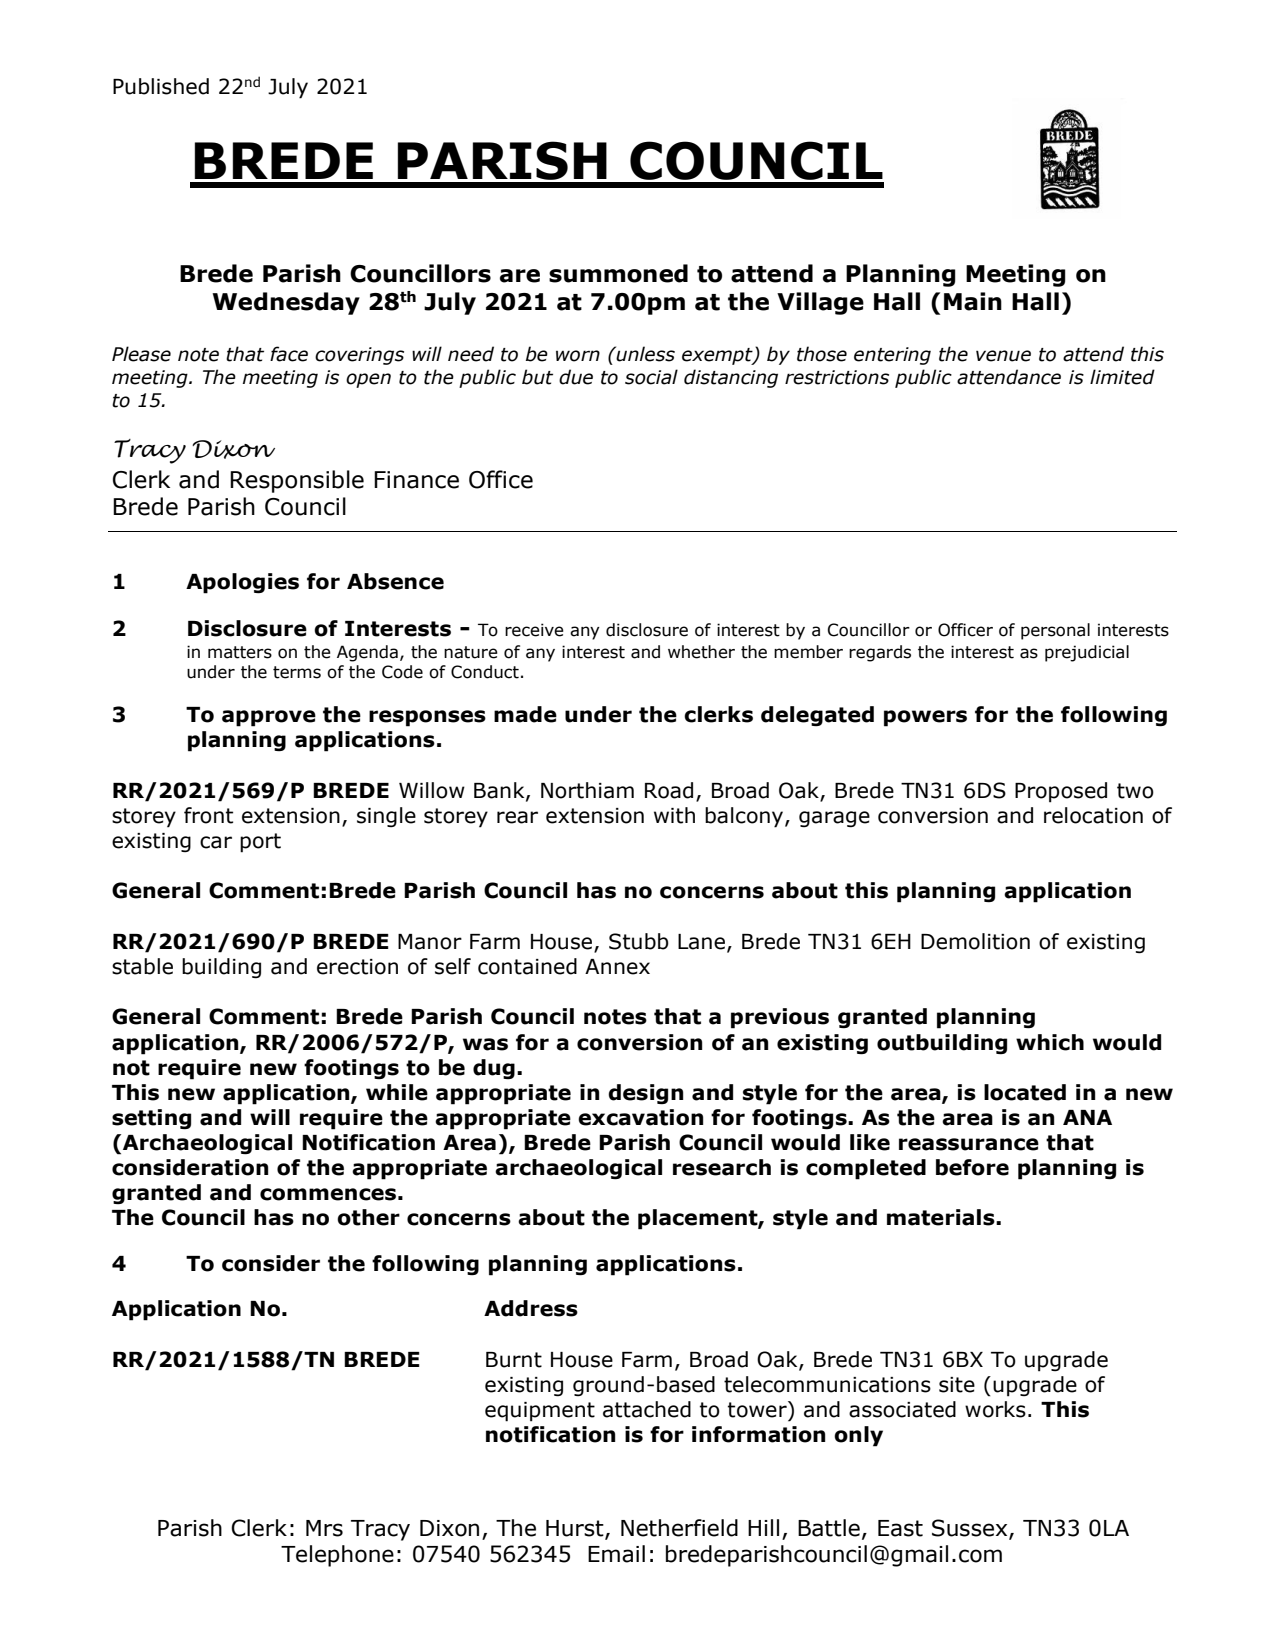 The width and height of the screenshot is (1267, 1640). Describe the element at coordinates (151, 1119) in the screenshot. I see `setting` at that location.
